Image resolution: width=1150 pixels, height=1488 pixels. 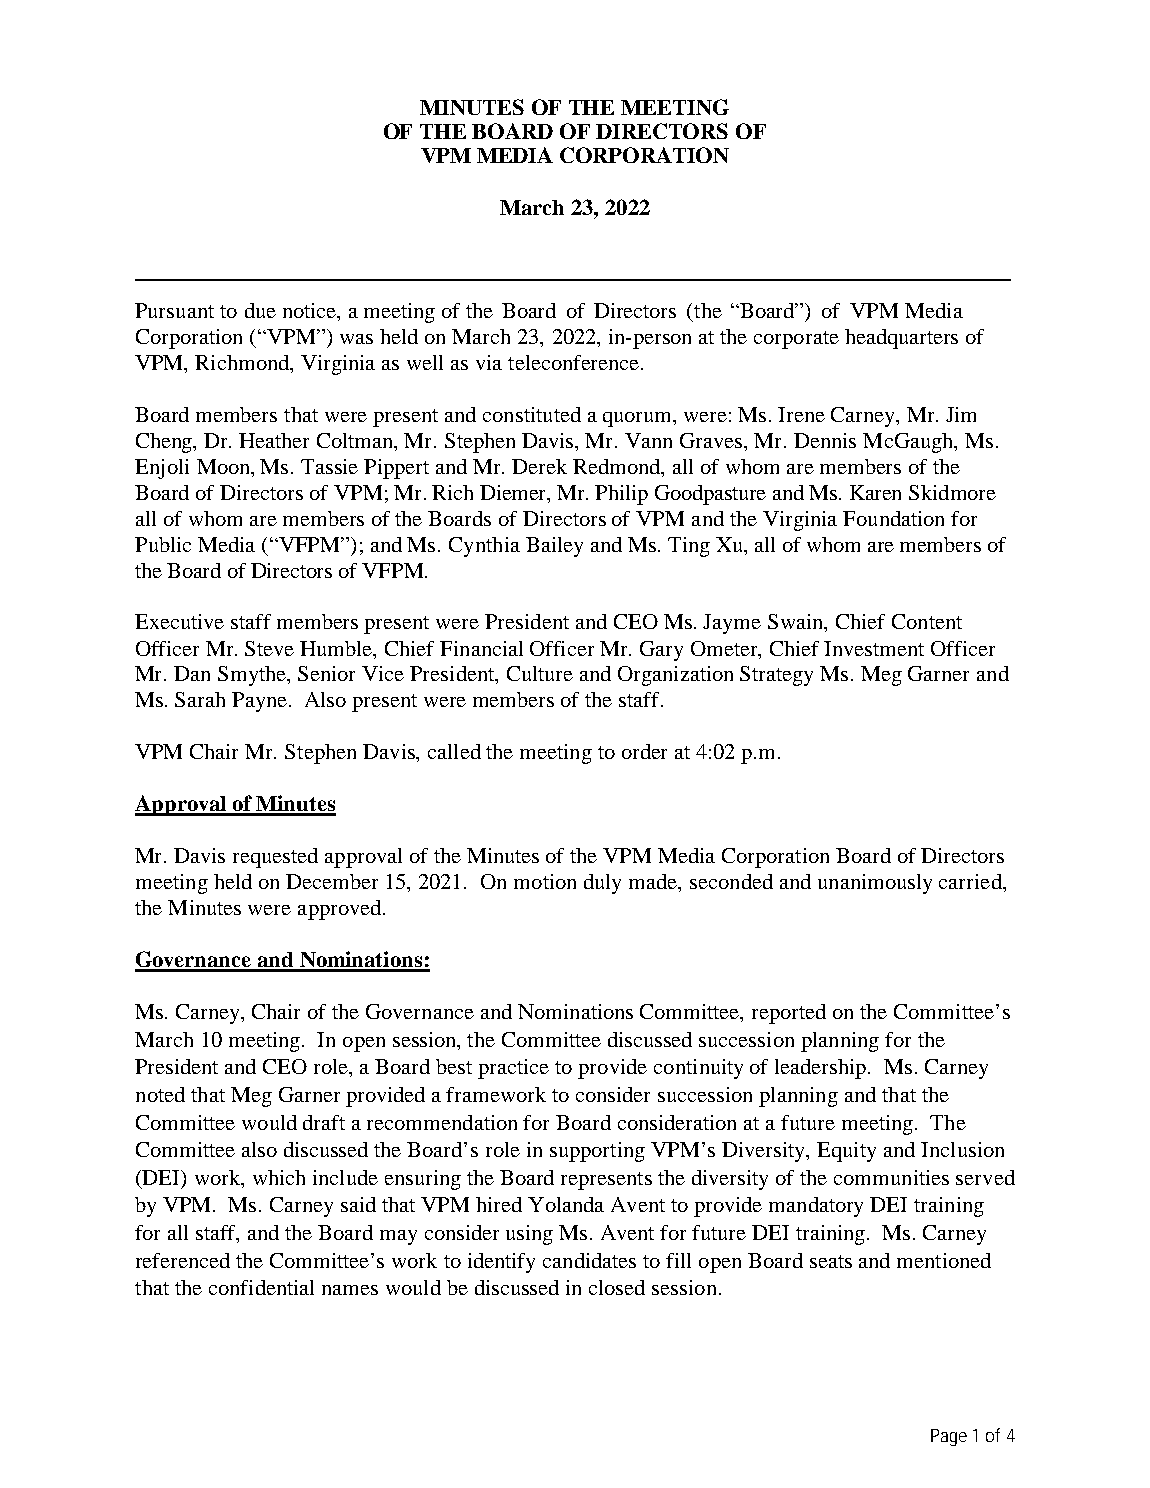 What do you see at coordinates (260, 310) in the document?
I see `due` at bounding box center [260, 310].
